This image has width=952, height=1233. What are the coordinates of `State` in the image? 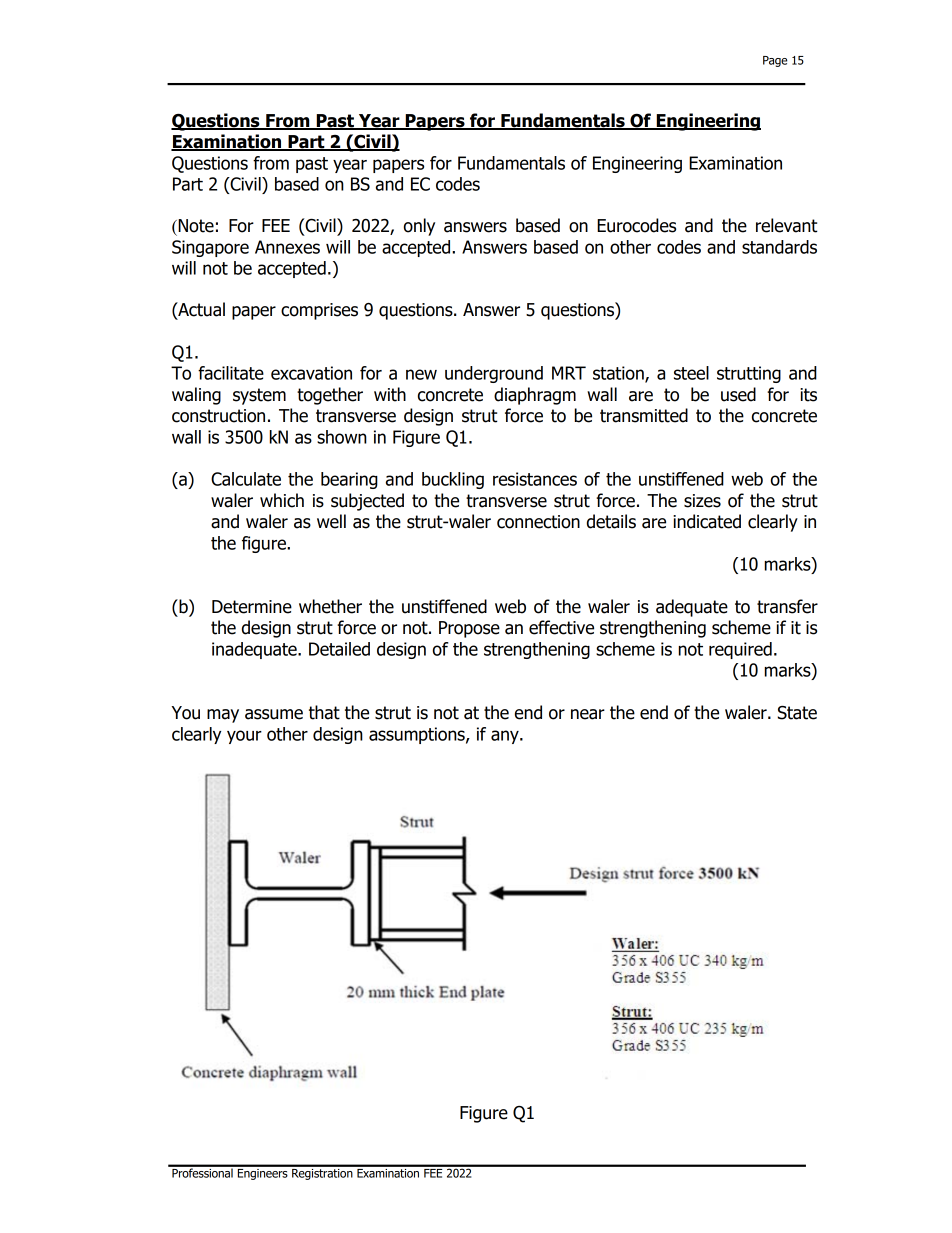 It's located at (797, 713).
